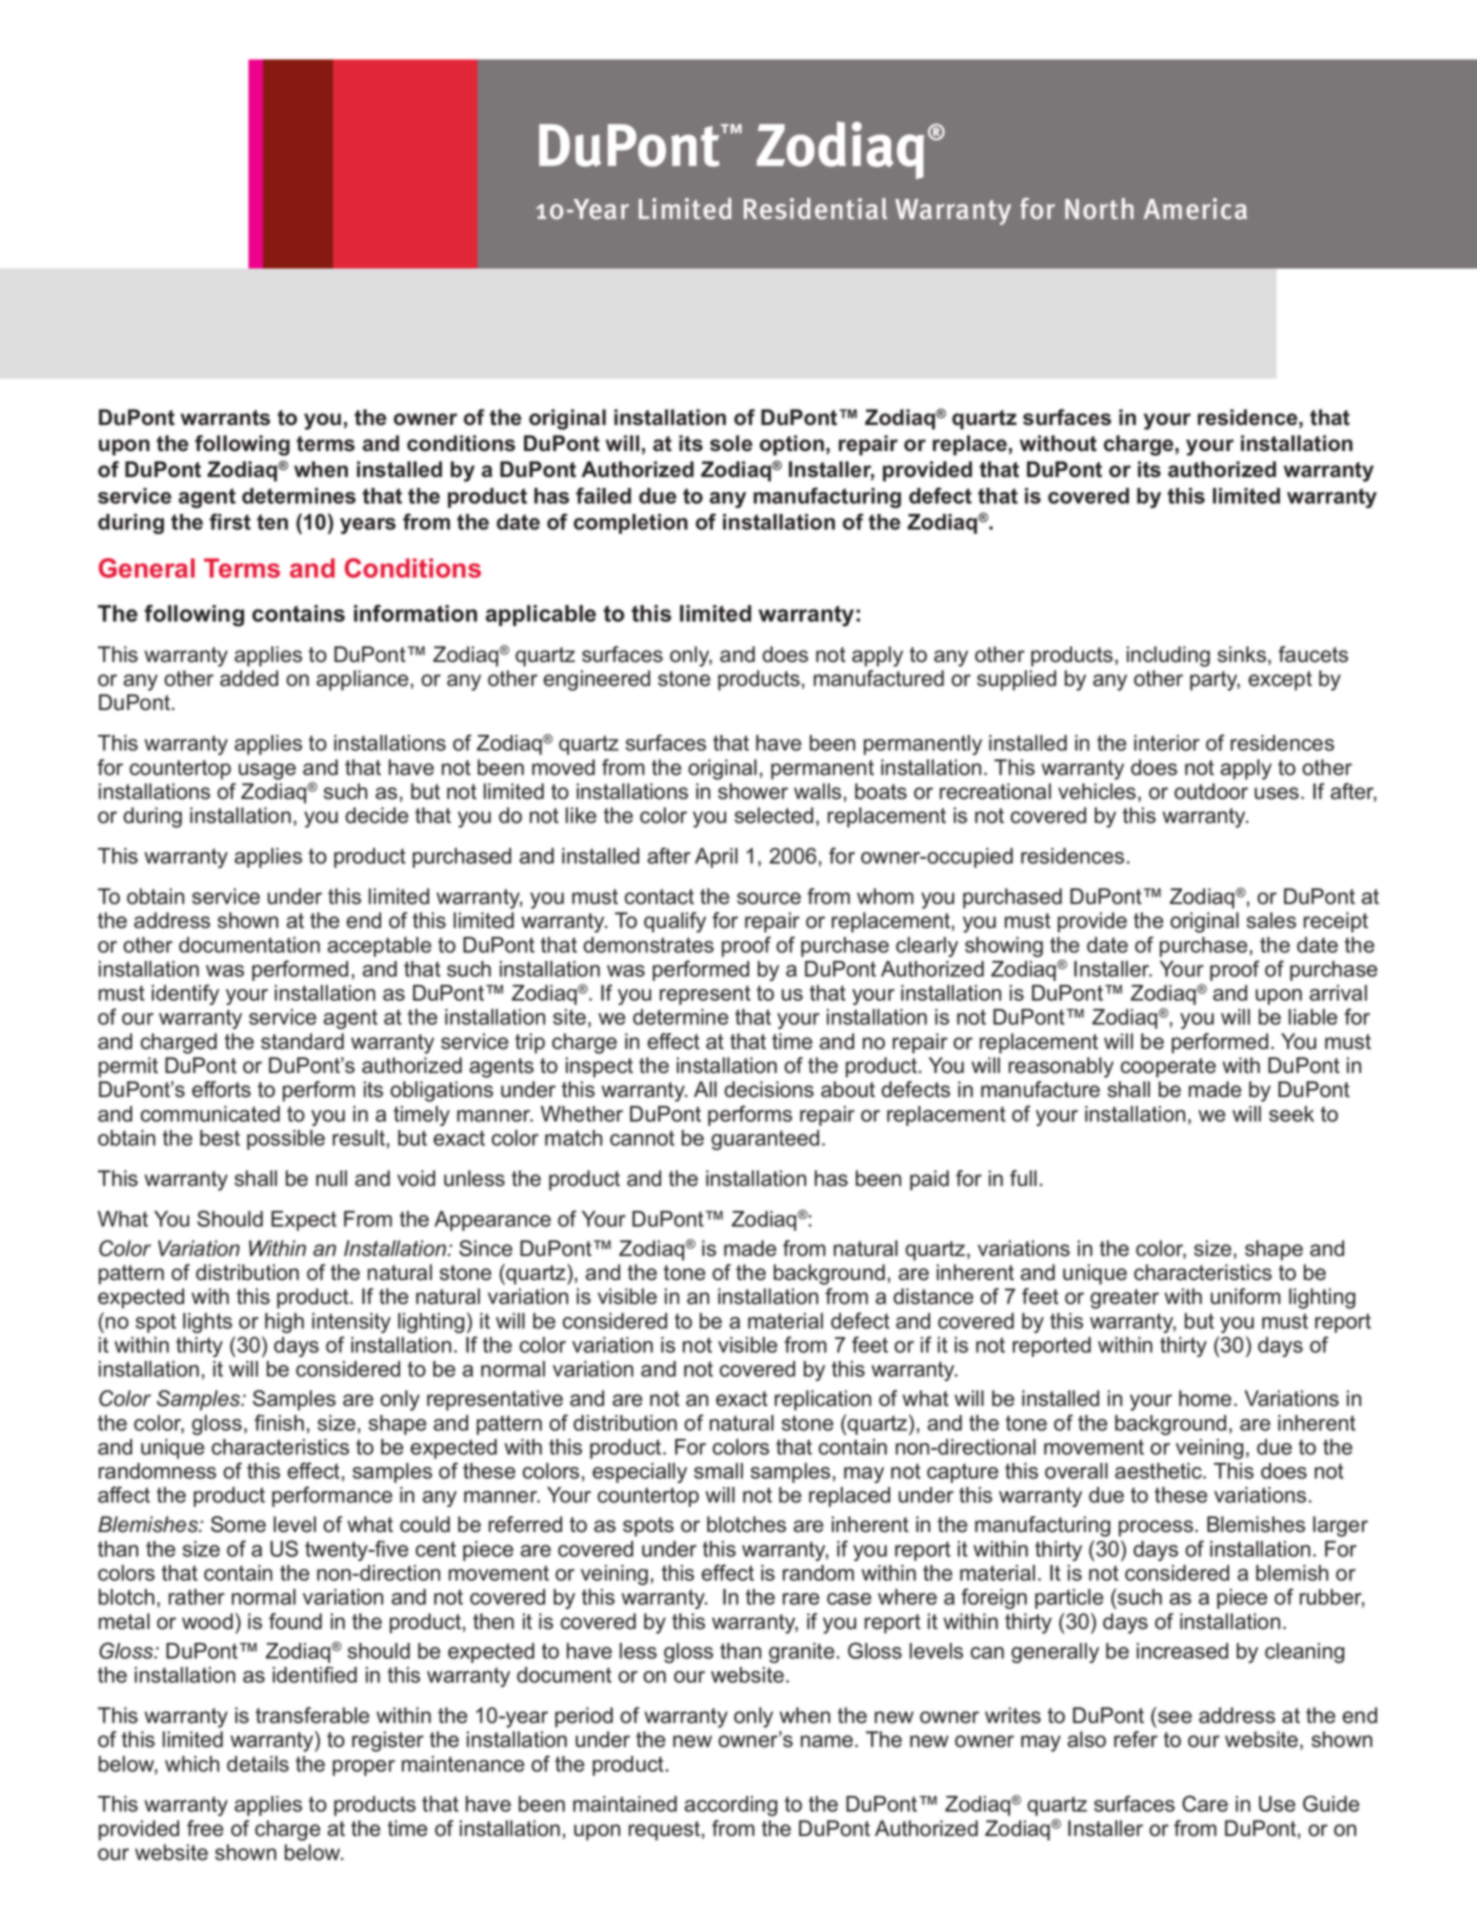 This screenshot has height=1912, width=1477. I want to click on cooperate, so click(1168, 1068).
